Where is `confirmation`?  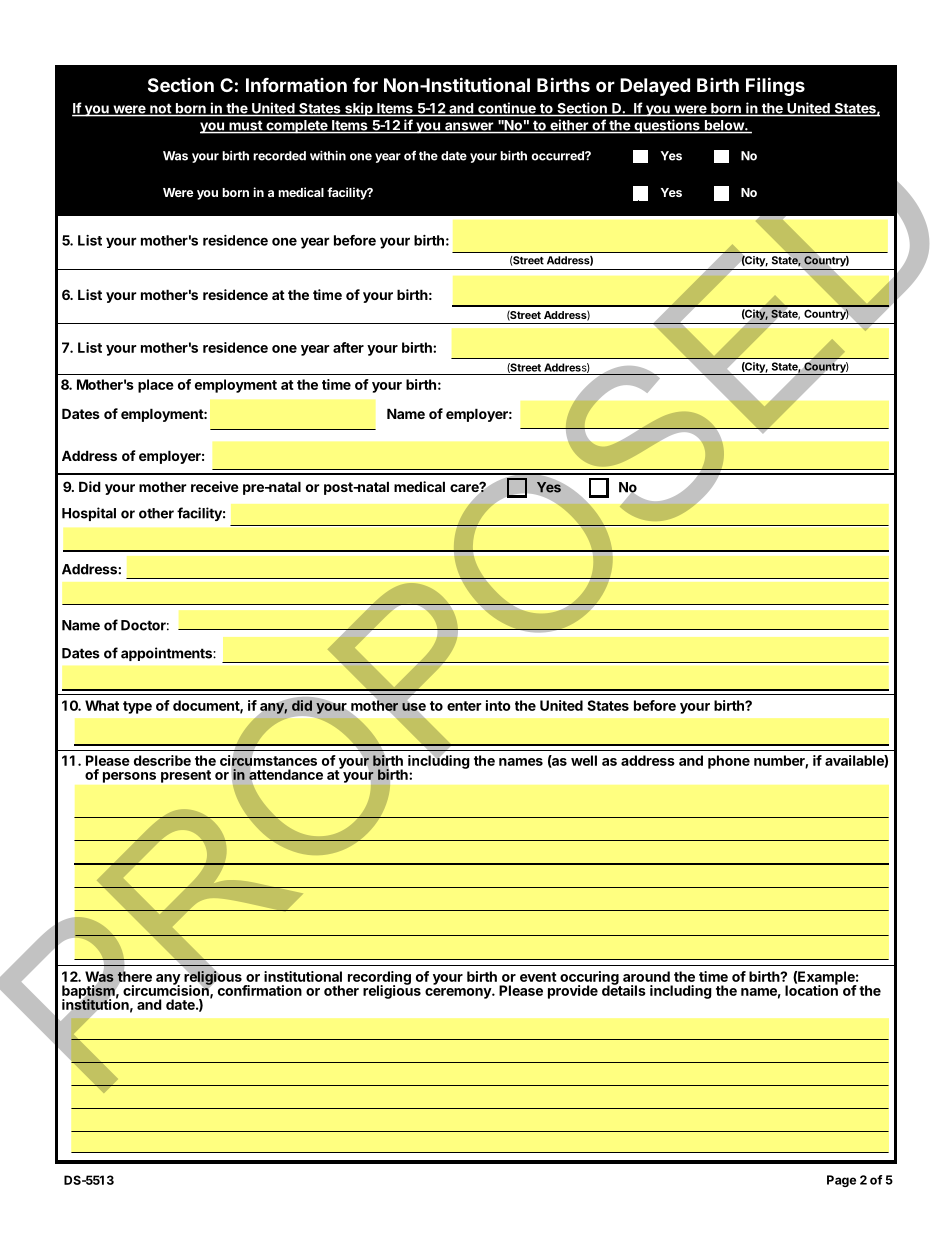 confirmation is located at coordinates (260, 990).
